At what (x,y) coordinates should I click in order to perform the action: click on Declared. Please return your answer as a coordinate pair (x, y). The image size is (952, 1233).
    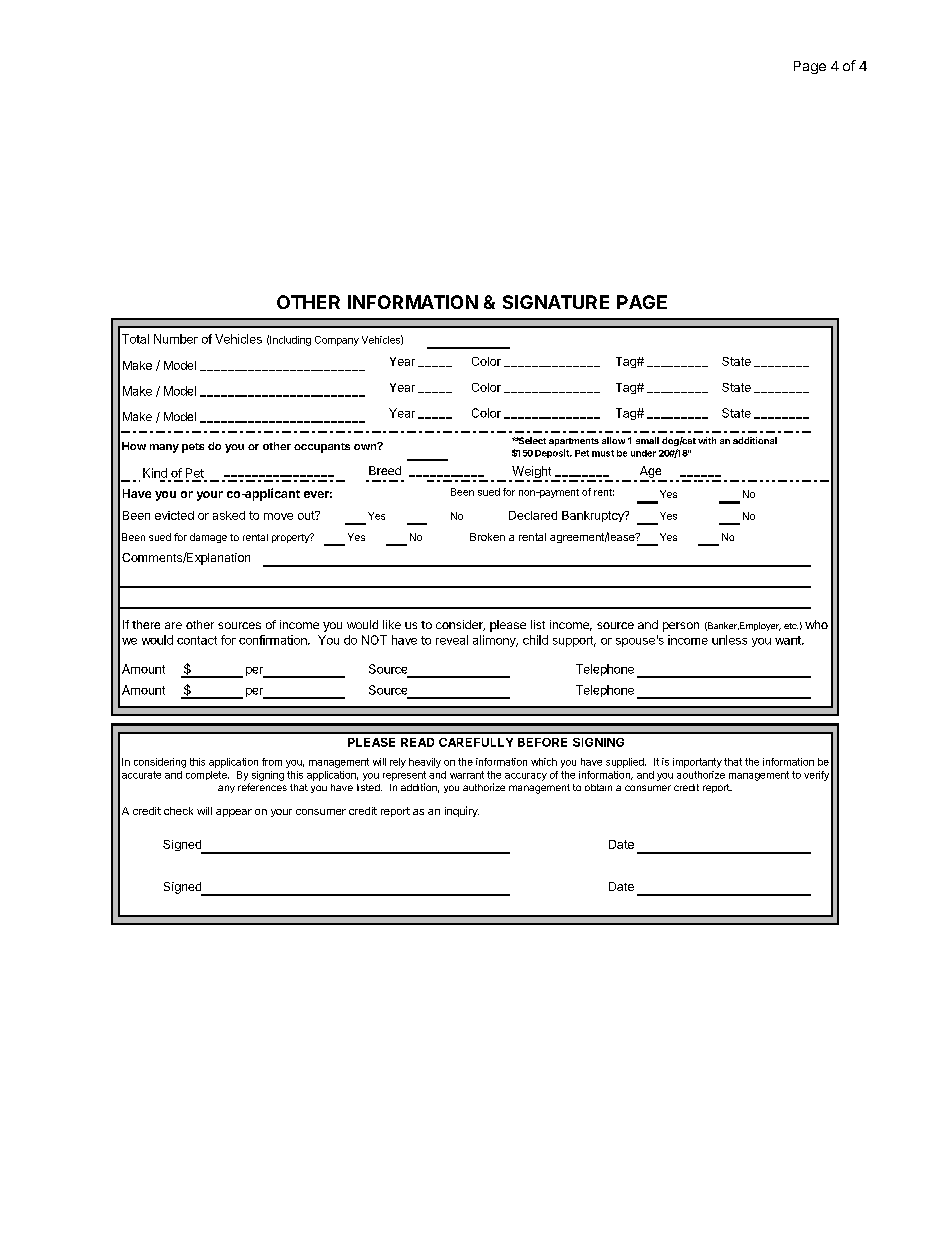
    Looking at the image, I should click on (533, 515).
